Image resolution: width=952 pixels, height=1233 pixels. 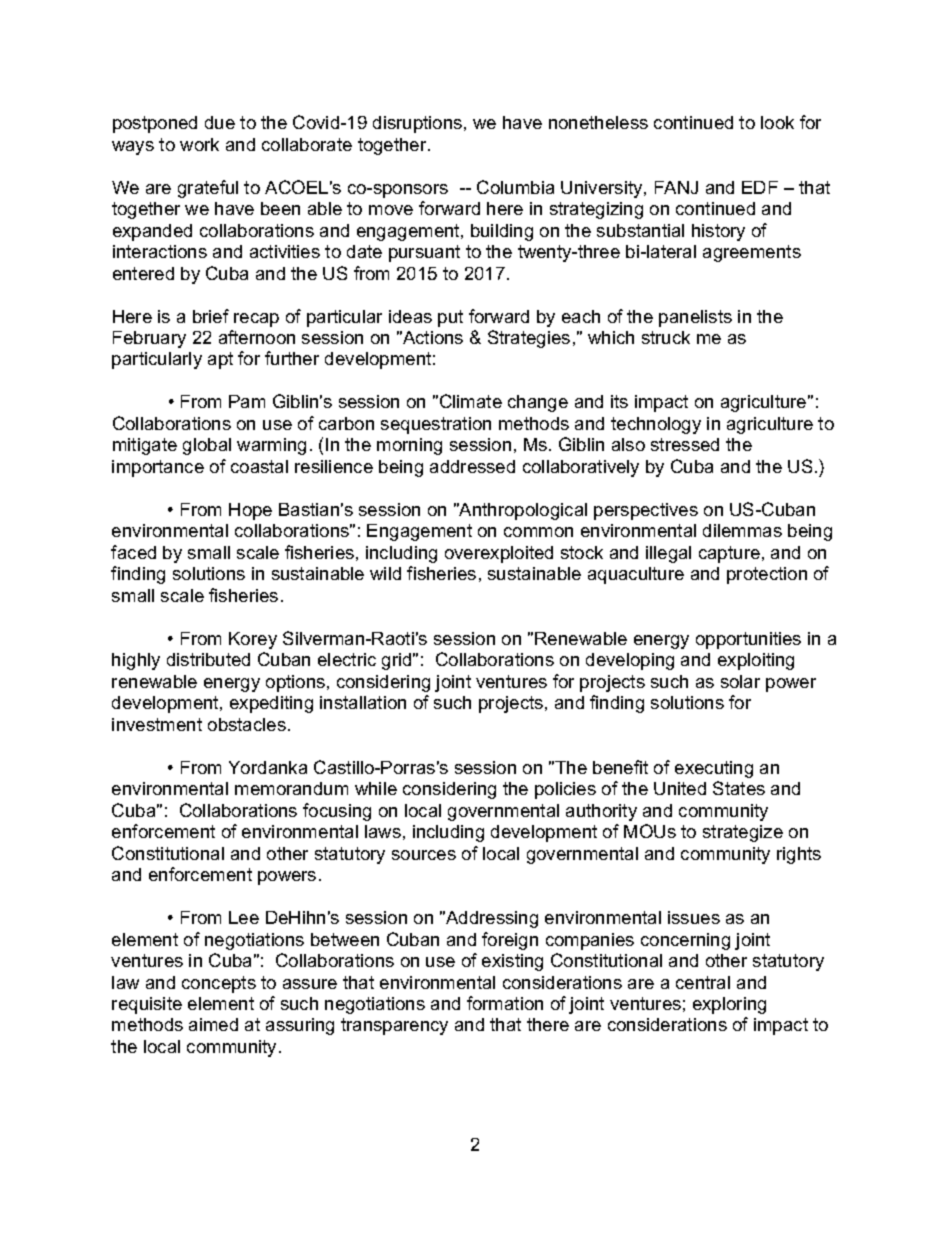 I want to click on capture, so click(x=729, y=554).
